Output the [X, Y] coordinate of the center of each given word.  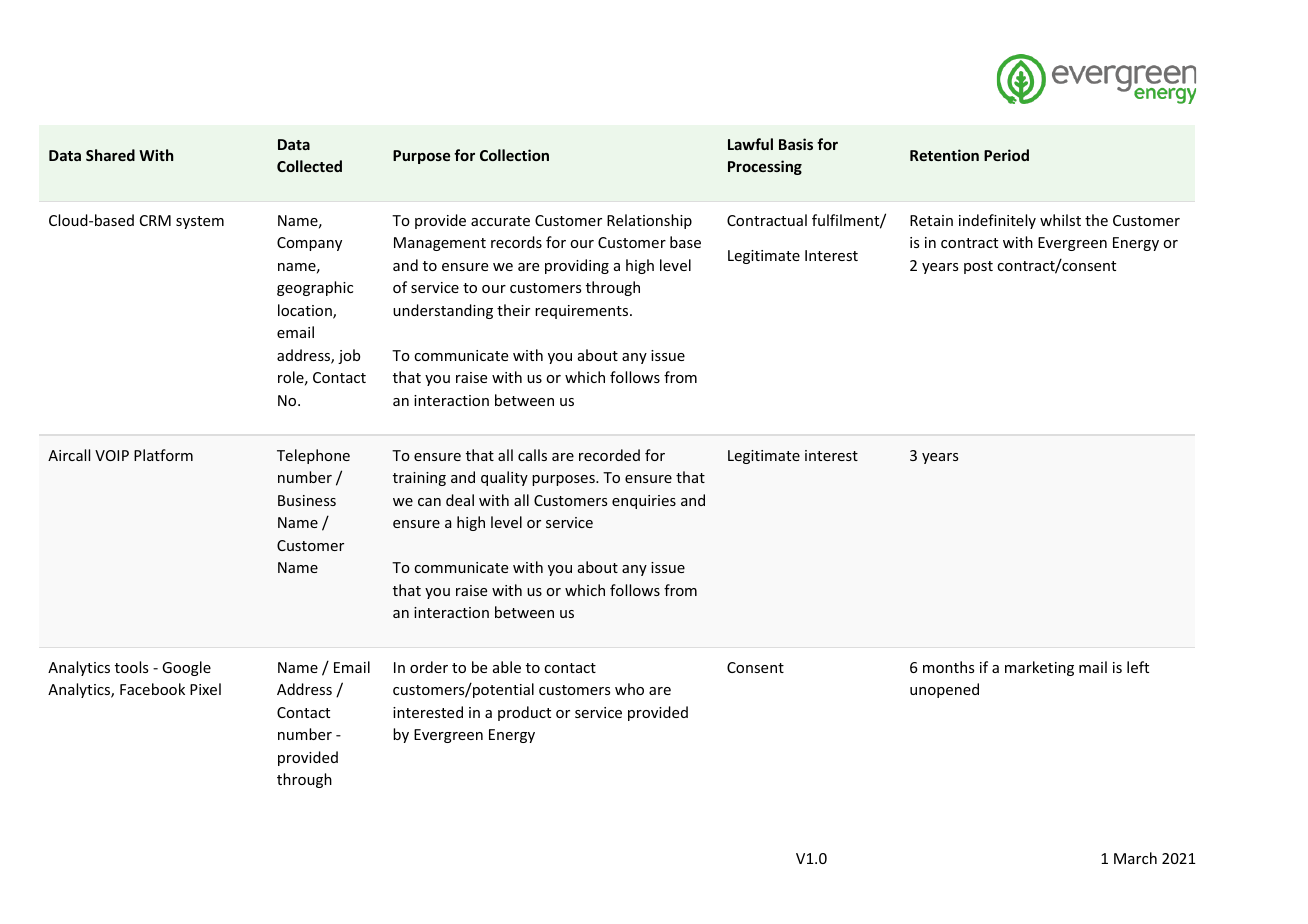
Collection [514, 155]
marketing [1039, 668]
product [524, 713]
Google [186, 668]
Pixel [205, 689]
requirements [583, 312]
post [978, 267]
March [1135, 858]
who [629, 689]
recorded [609, 455]
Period [1006, 155]
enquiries [644, 502]
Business [307, 500]
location [306, 311]
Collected [309, 166]
